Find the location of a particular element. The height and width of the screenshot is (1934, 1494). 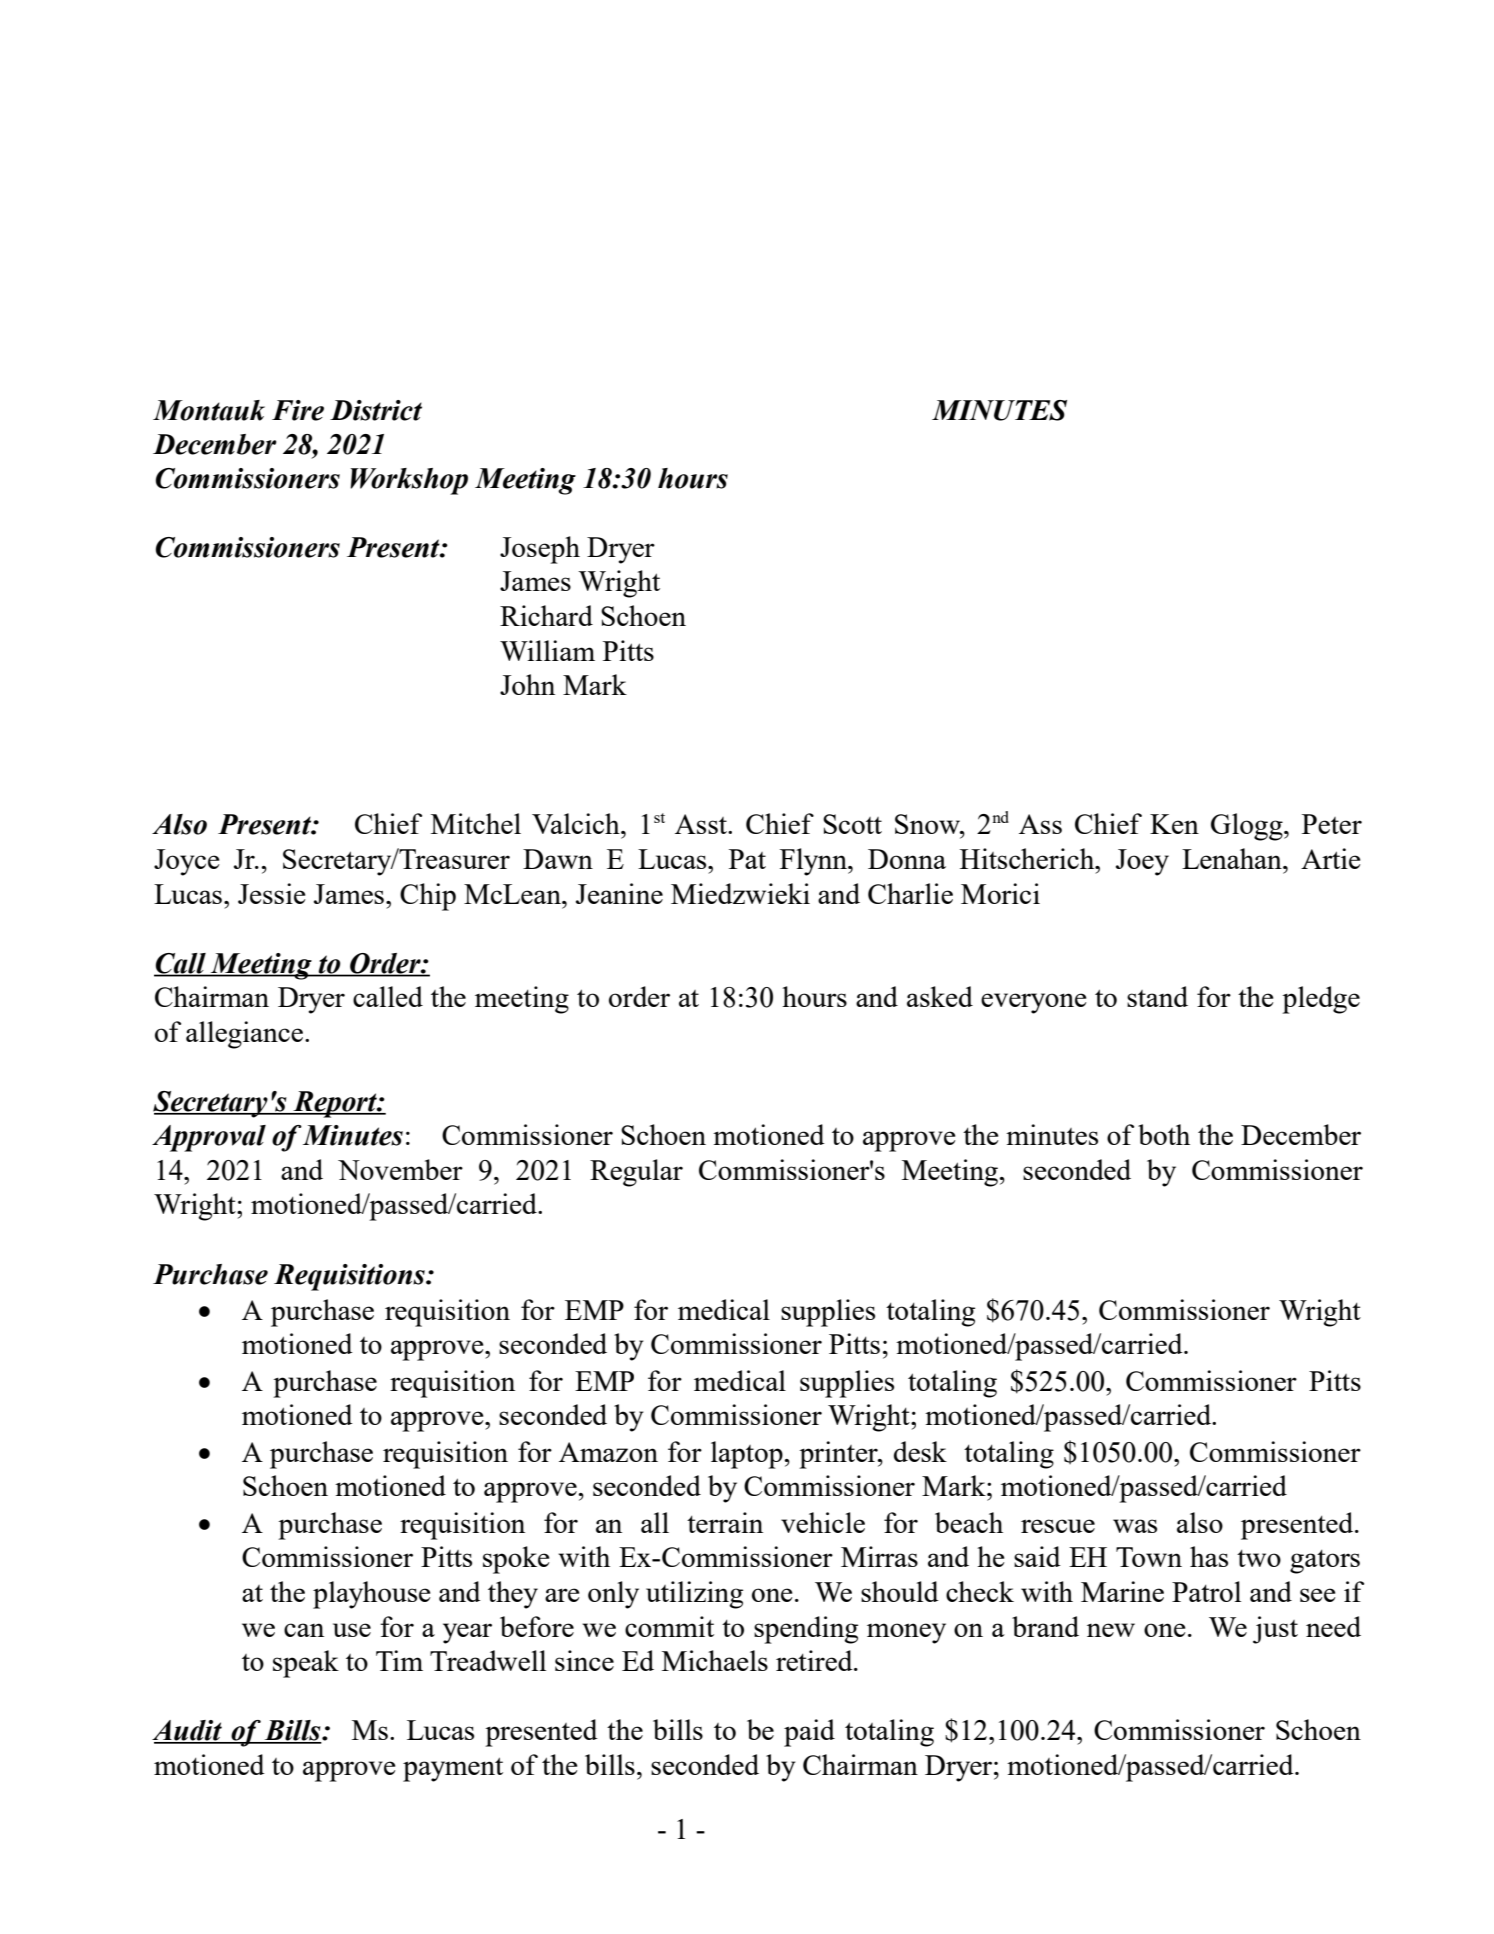

both is located at coordinates (1164, 1134).
